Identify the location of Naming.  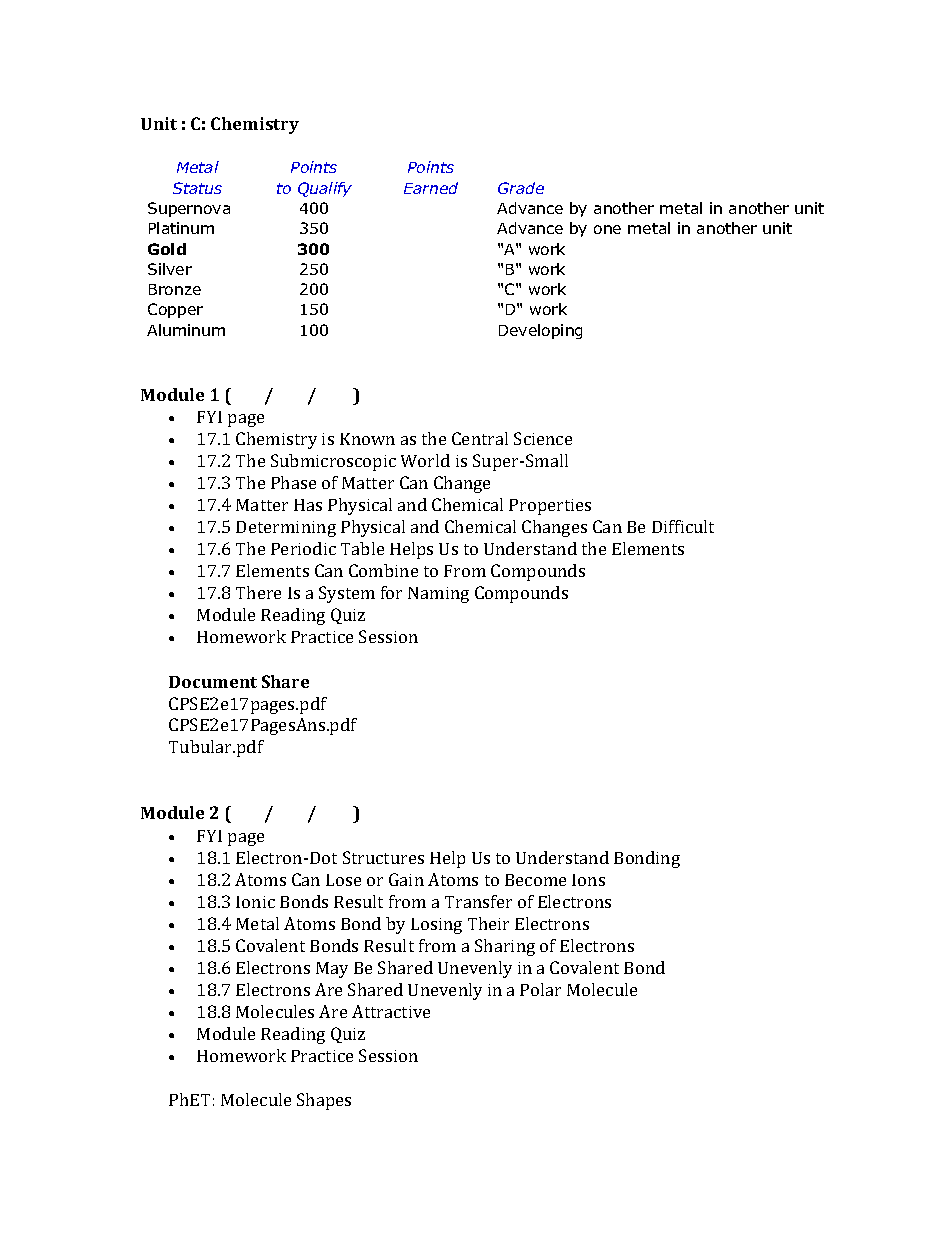
(438, 595).
